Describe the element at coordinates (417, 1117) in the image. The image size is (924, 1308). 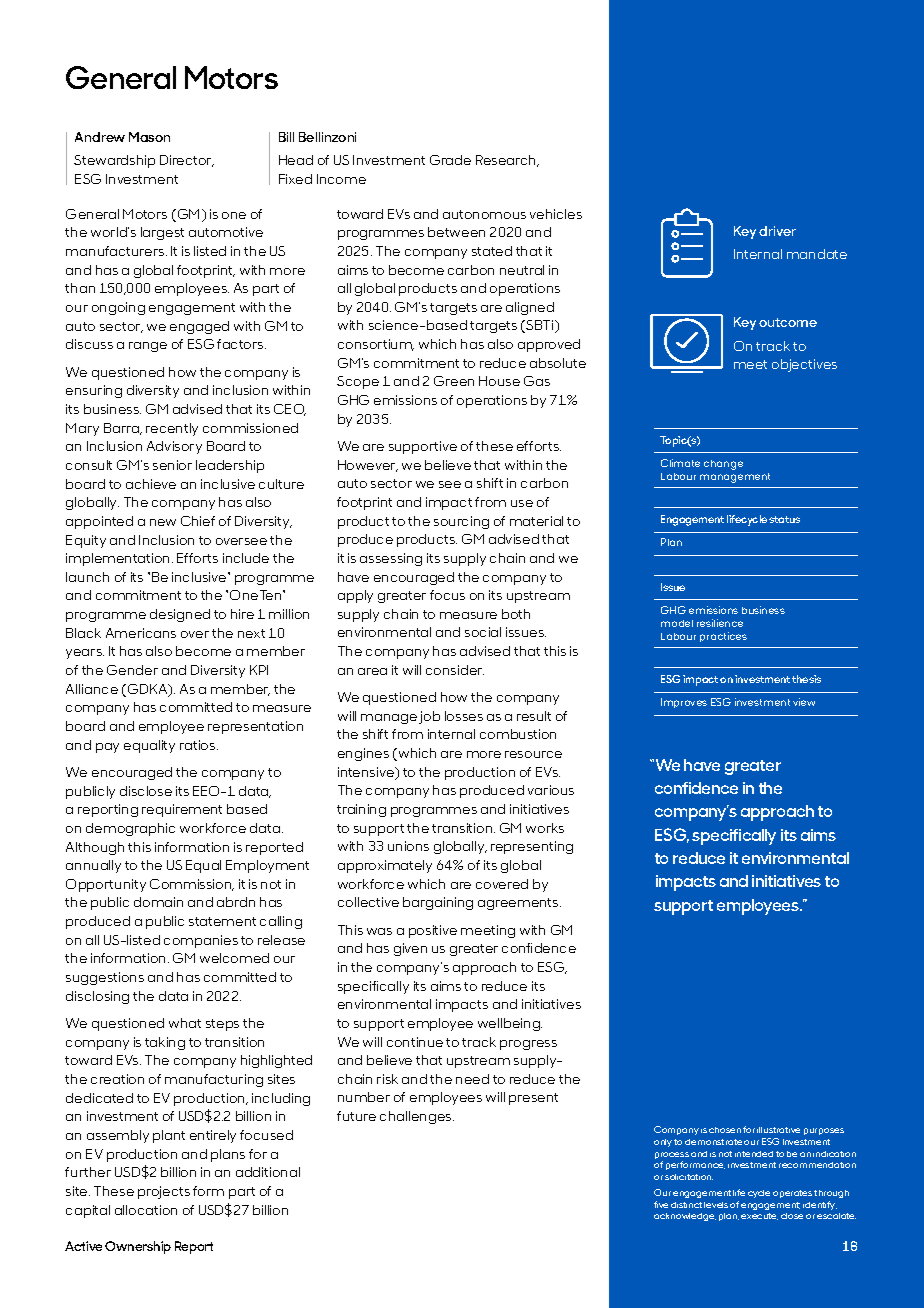
I see `challenges` at that location.
